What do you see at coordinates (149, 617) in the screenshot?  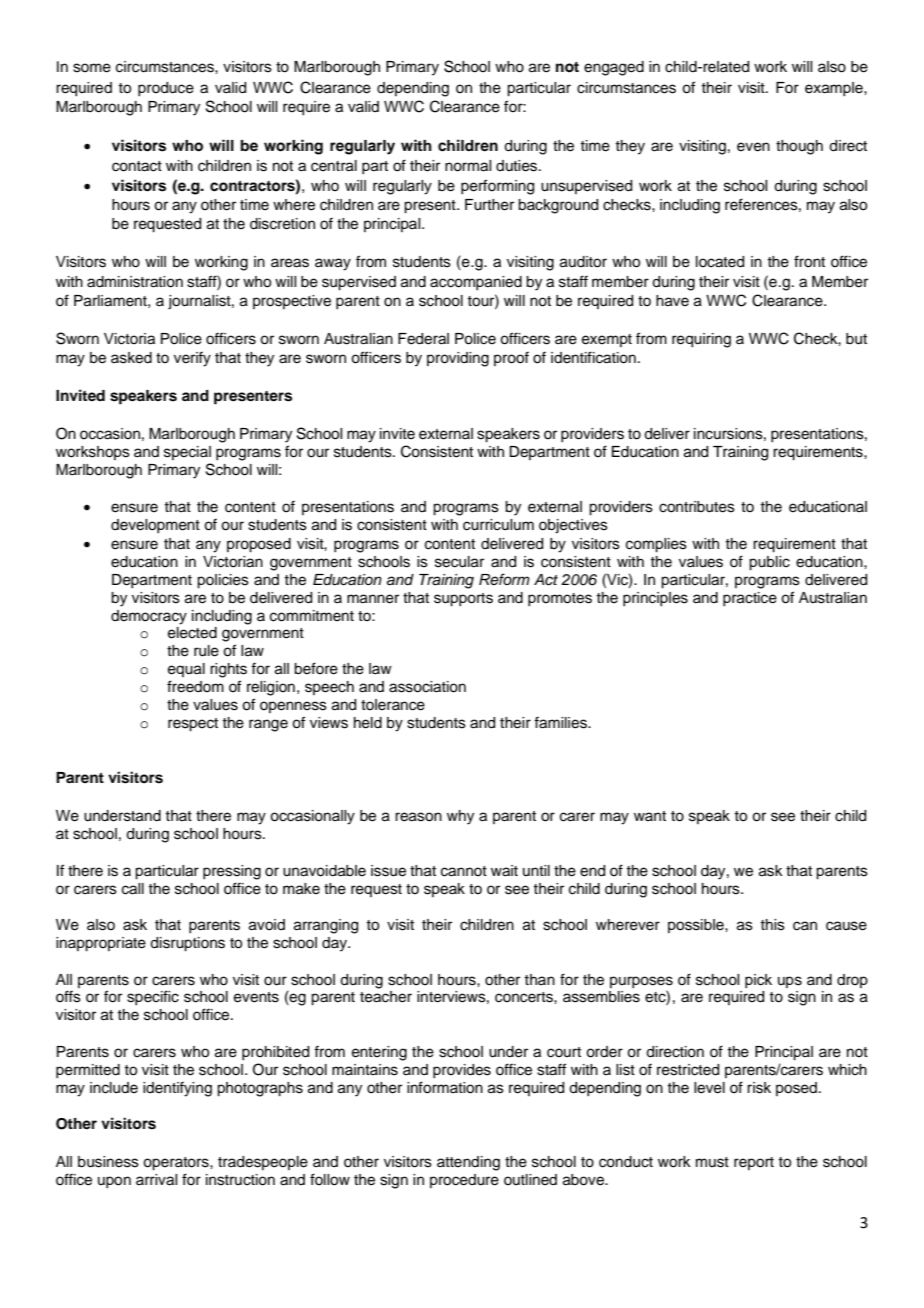 I see `democracy` at bounding box center [149, 617].
